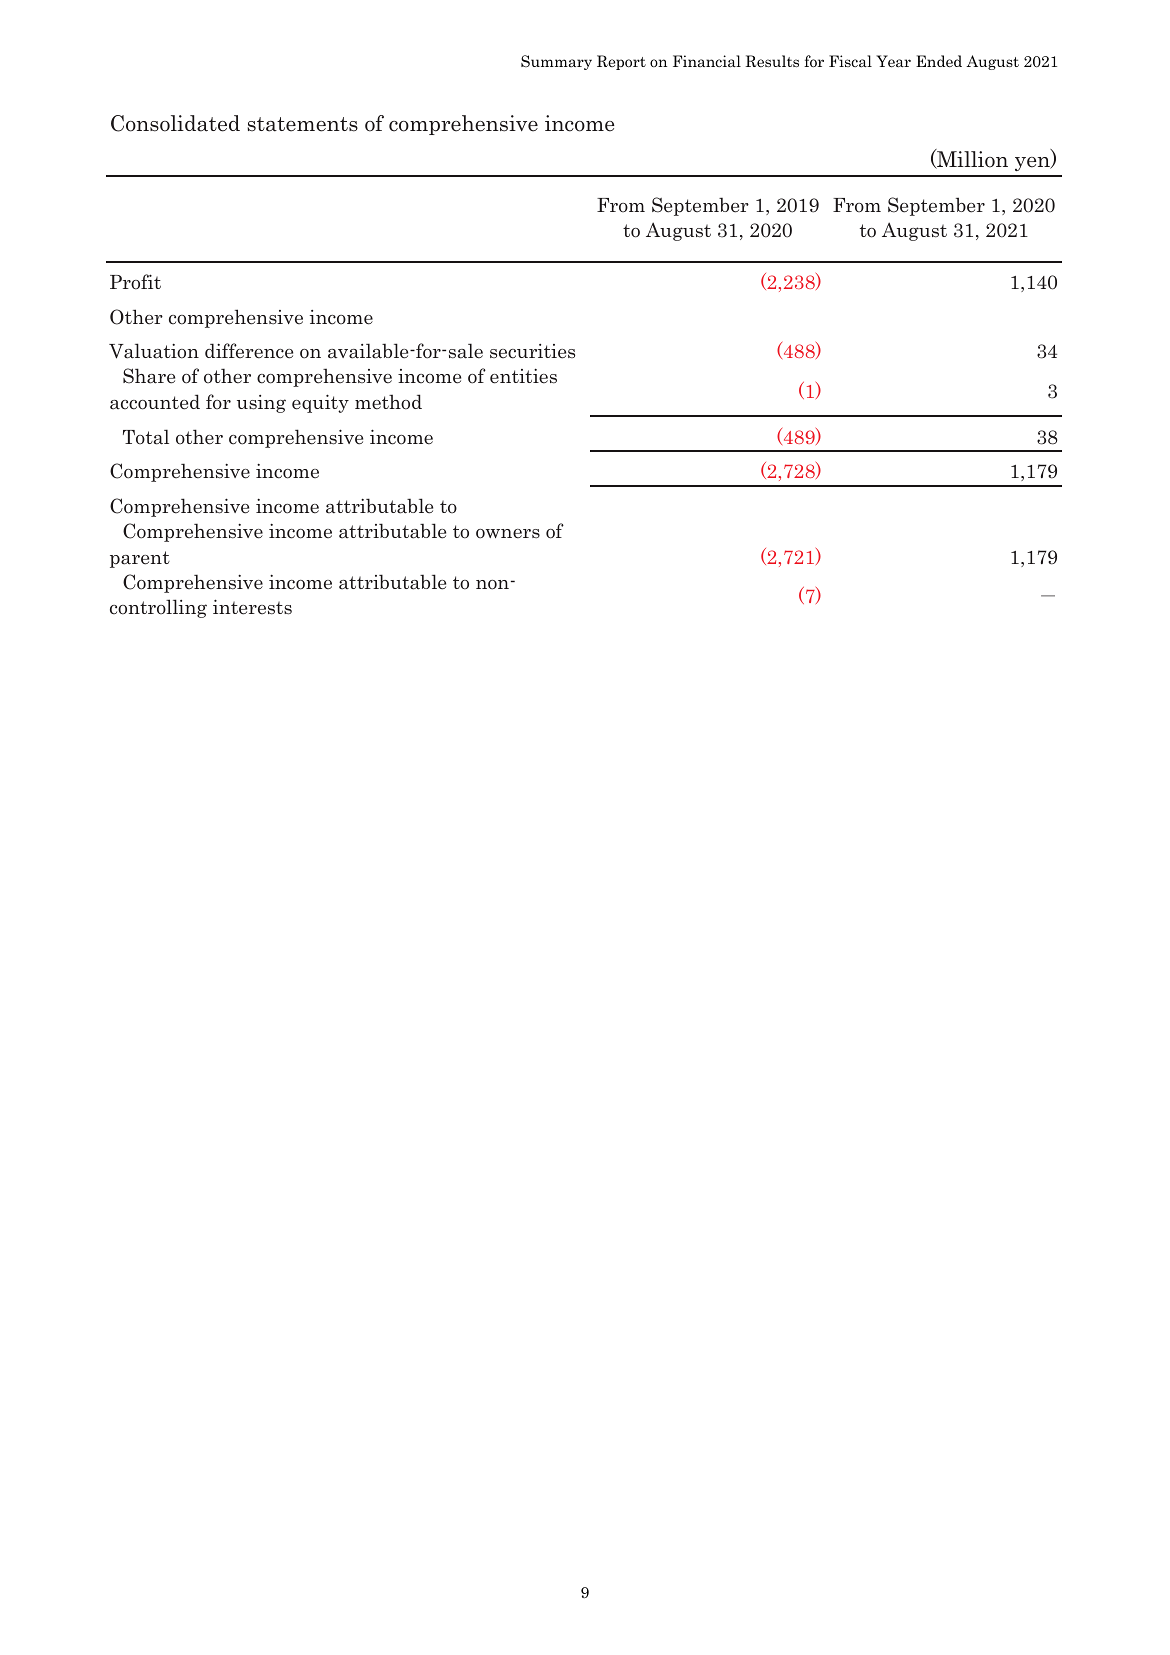 This screenshot has width=1170, height=1655. What do you see at coordinates (523, 376) in the screenshot?
I see `entities` at bounding box center [523, 376].
